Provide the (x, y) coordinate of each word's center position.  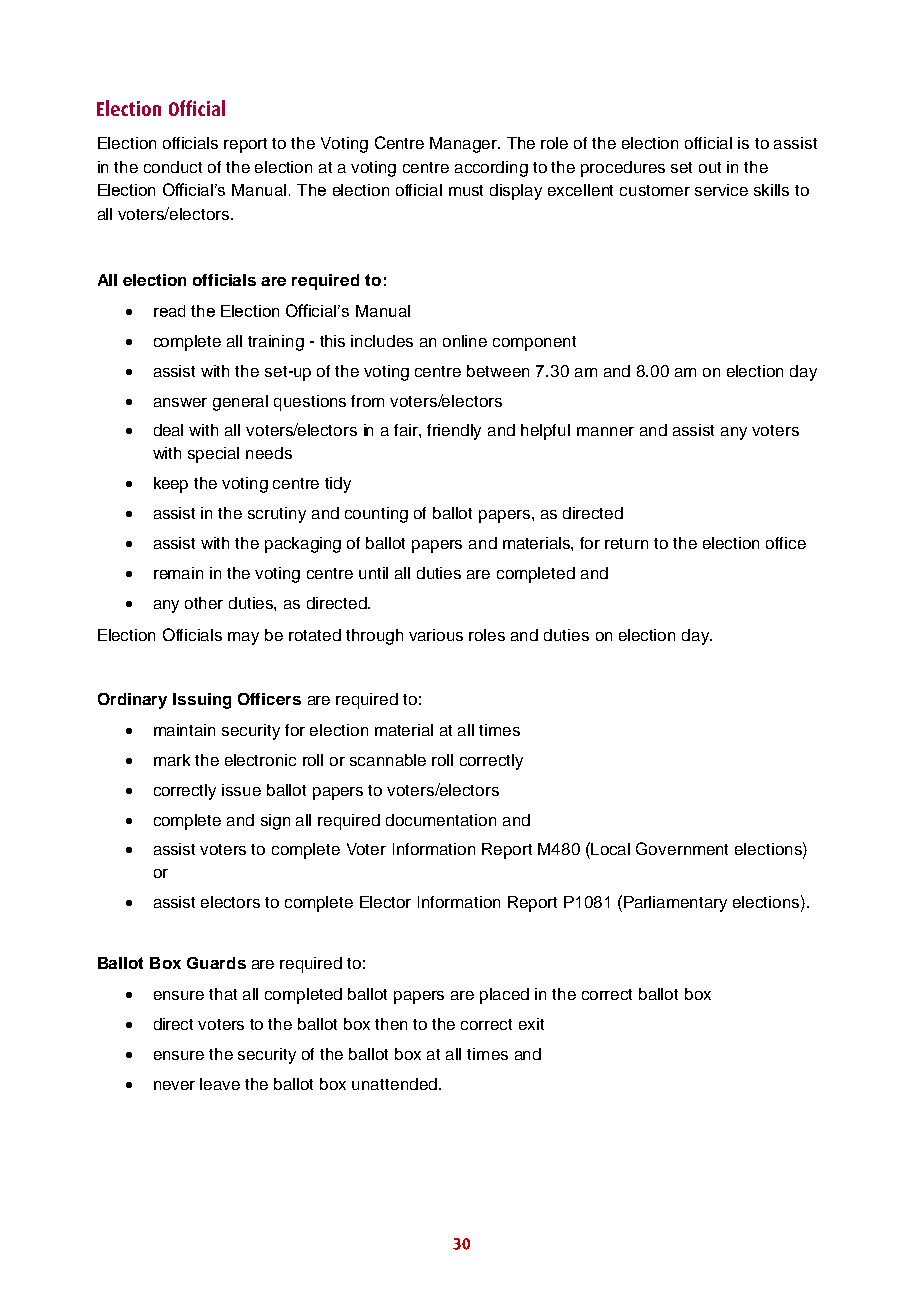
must (466, 190)
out (710, 167)
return (626, 543)
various (436, 635)
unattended (394, 1084)
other (204, 603)
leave (220, 1084)
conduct (173, 167)
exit (531, 1024)
